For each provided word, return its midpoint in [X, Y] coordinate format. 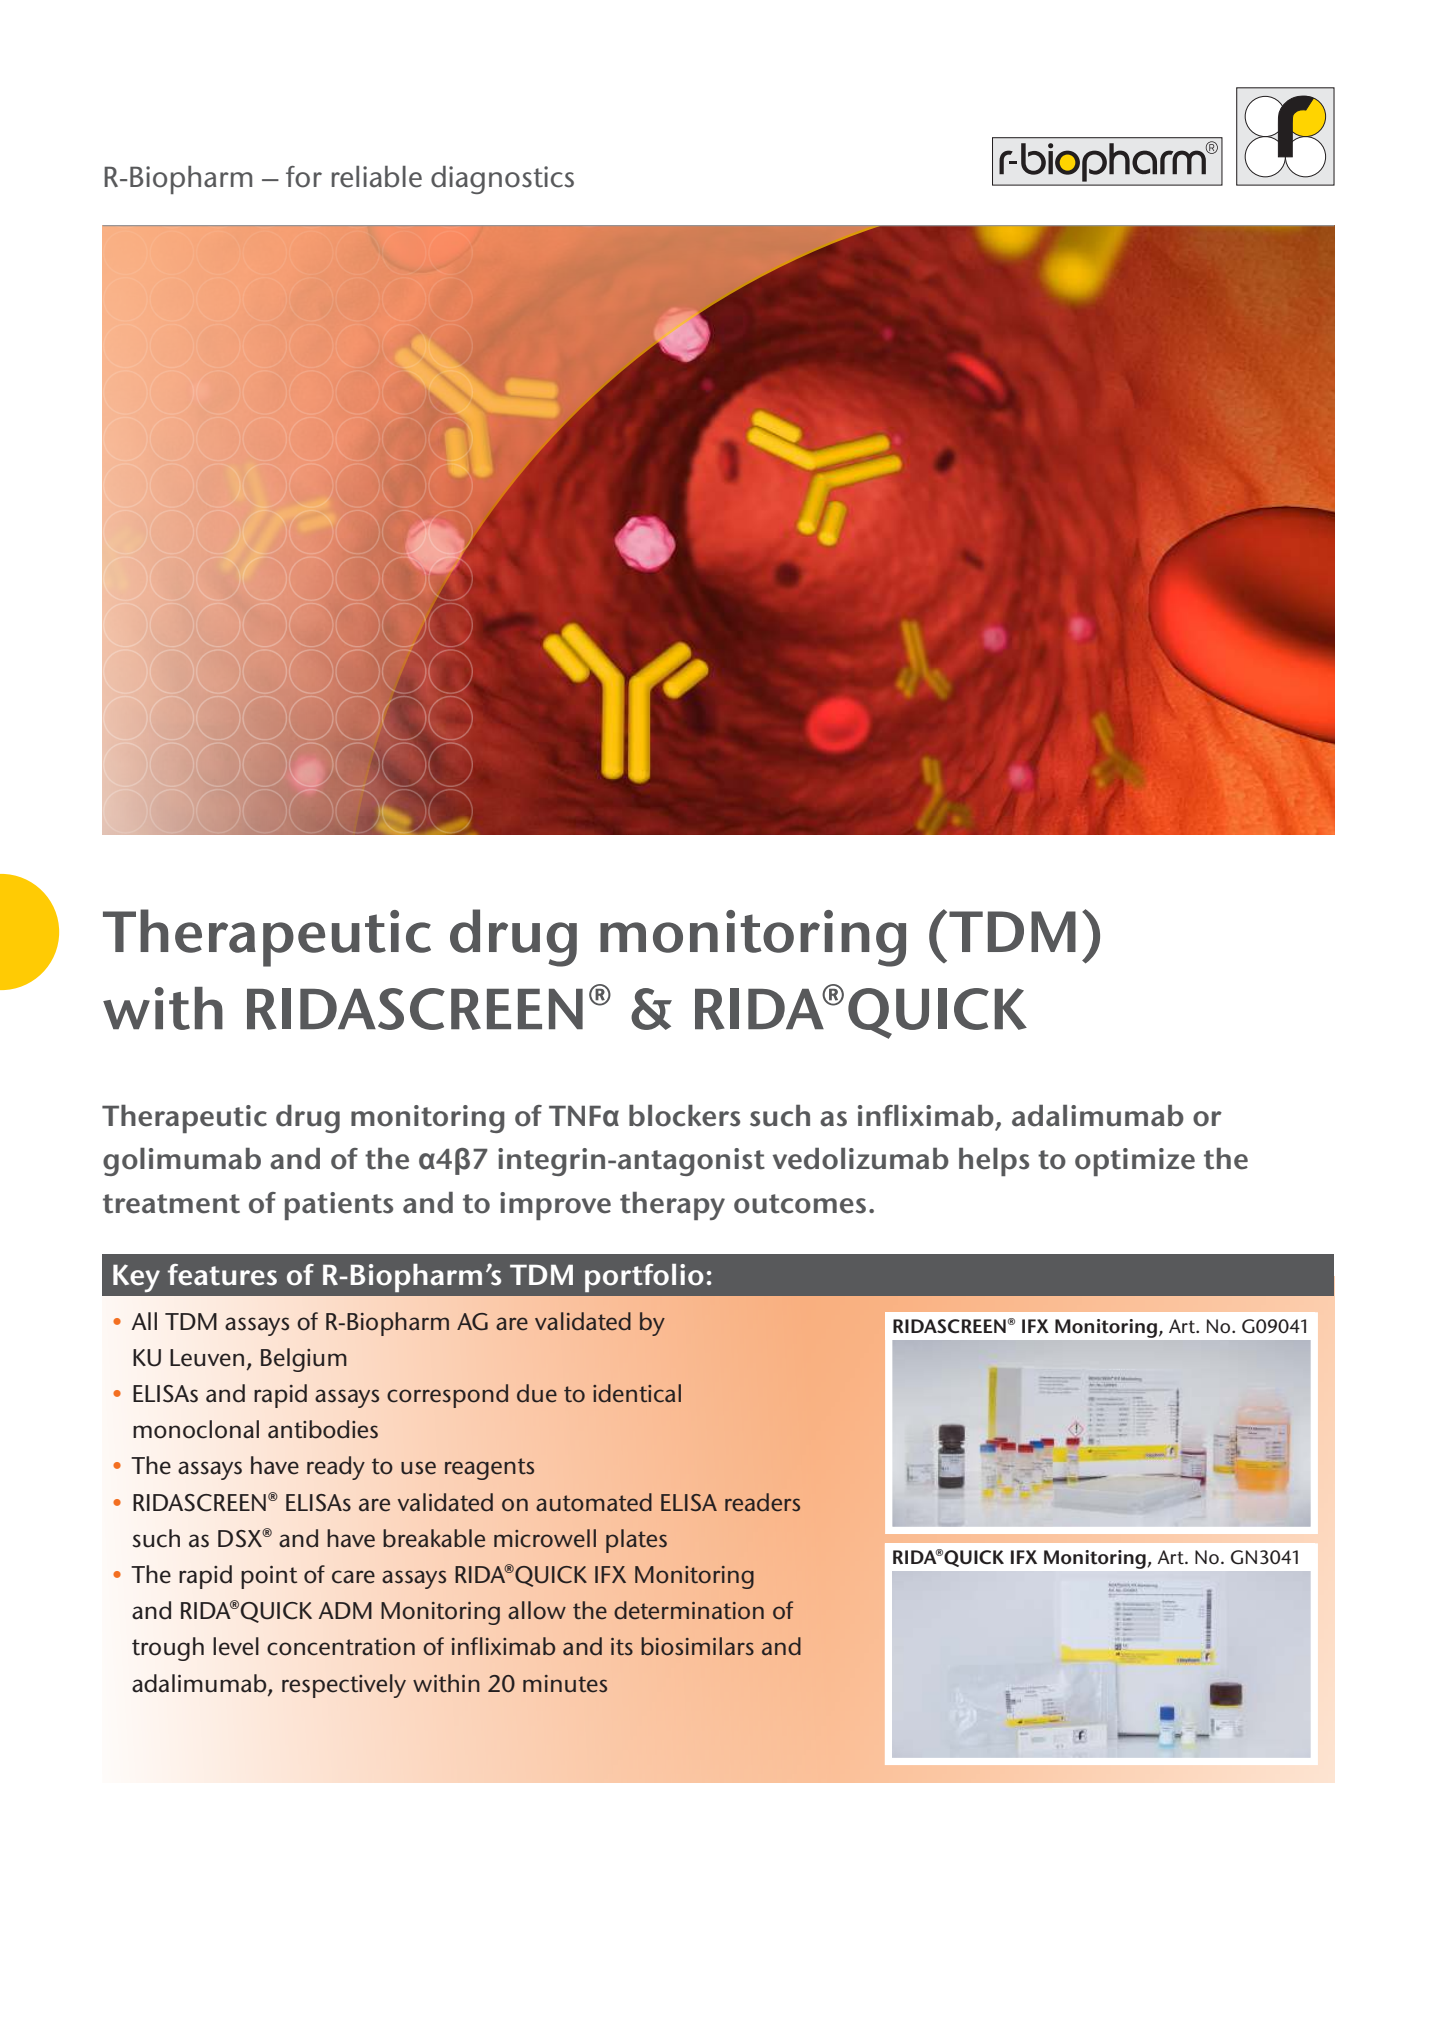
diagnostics [502, 180]
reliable [377, 177]
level [236, 1646]
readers [762, 1502]
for [304, 177]
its [622, 1647]
